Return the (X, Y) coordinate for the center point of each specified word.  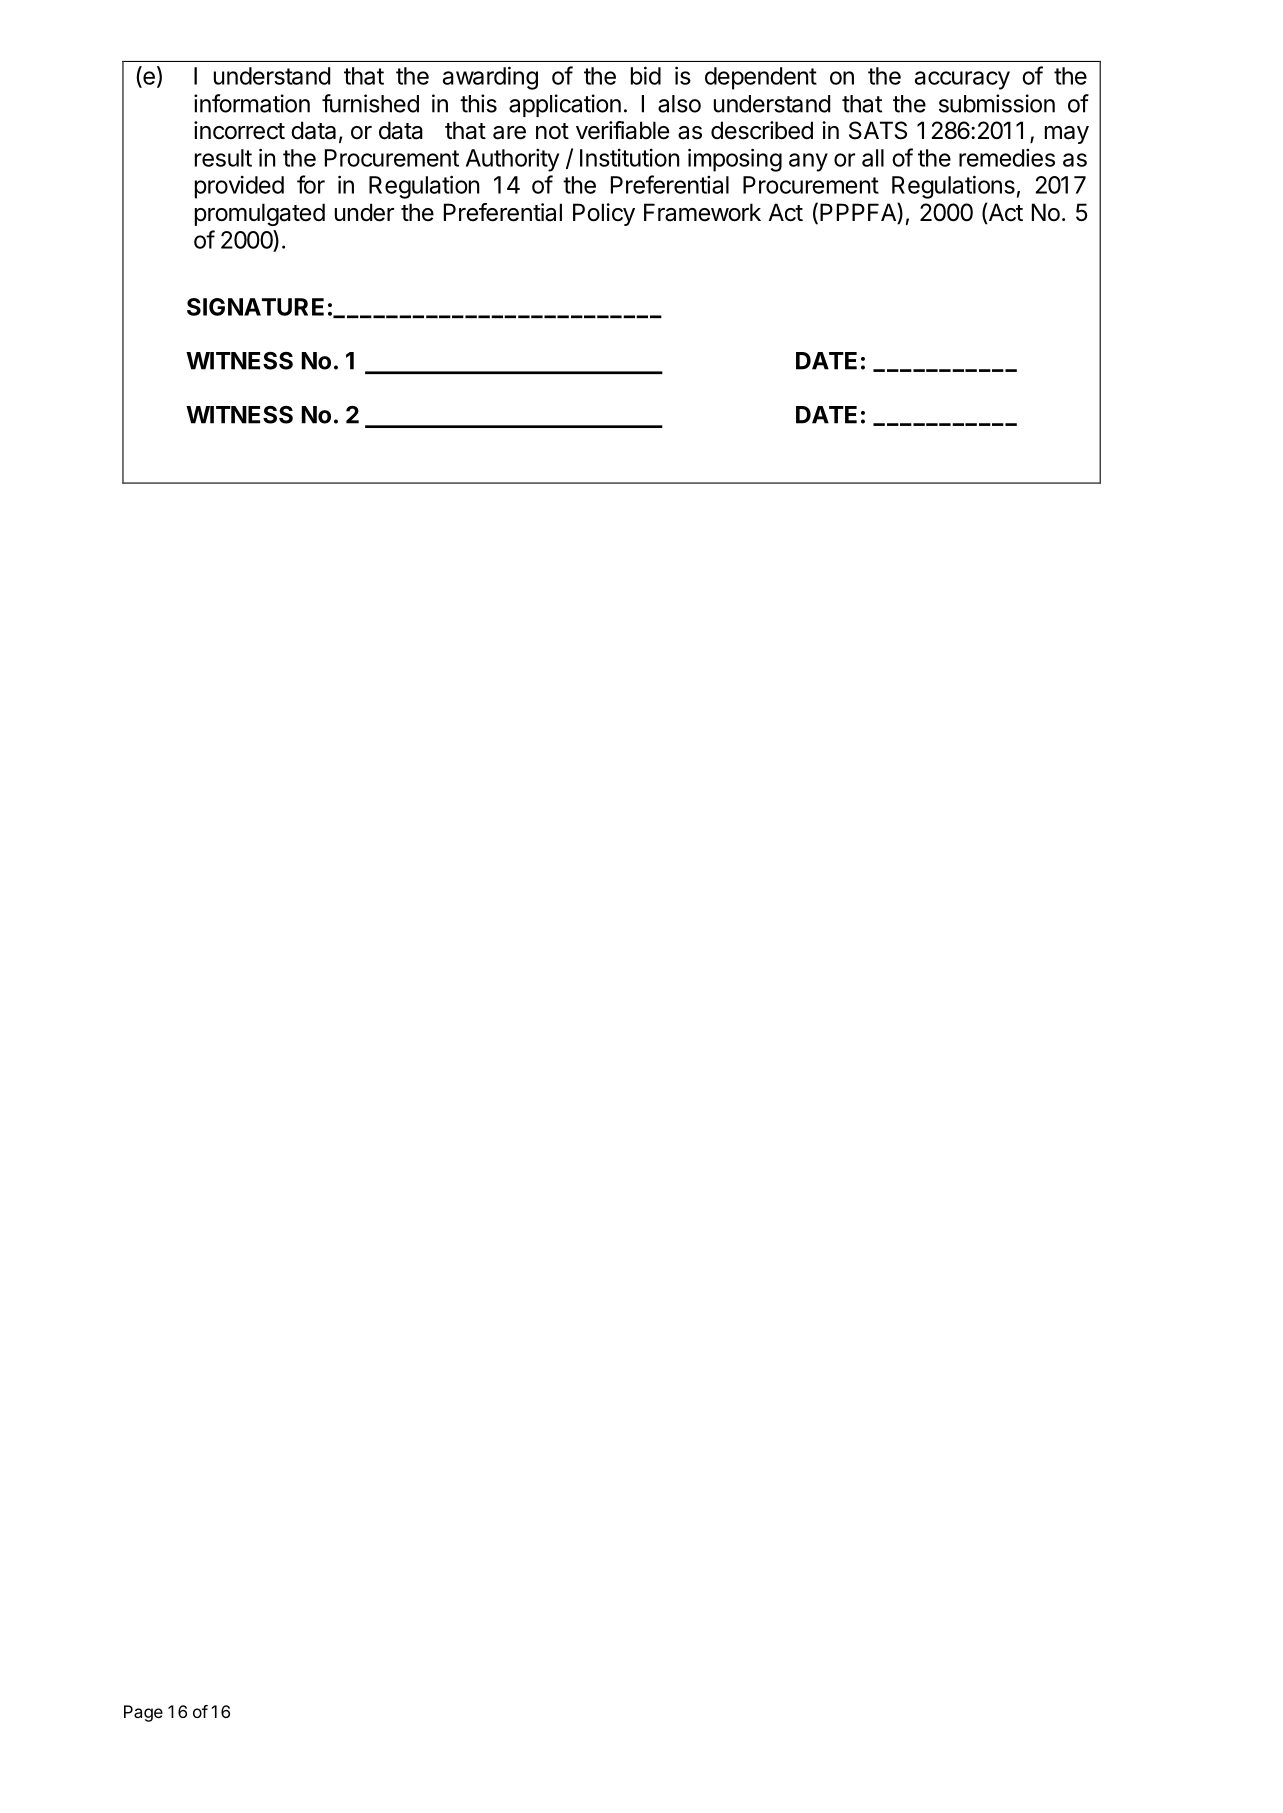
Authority (512, 160)
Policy (604, 214)
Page (143, 1713)
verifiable (622, 130)
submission (997, 103)
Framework (702, 212)
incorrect (239, 130)
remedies (1007, 158)
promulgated (260, 214)
